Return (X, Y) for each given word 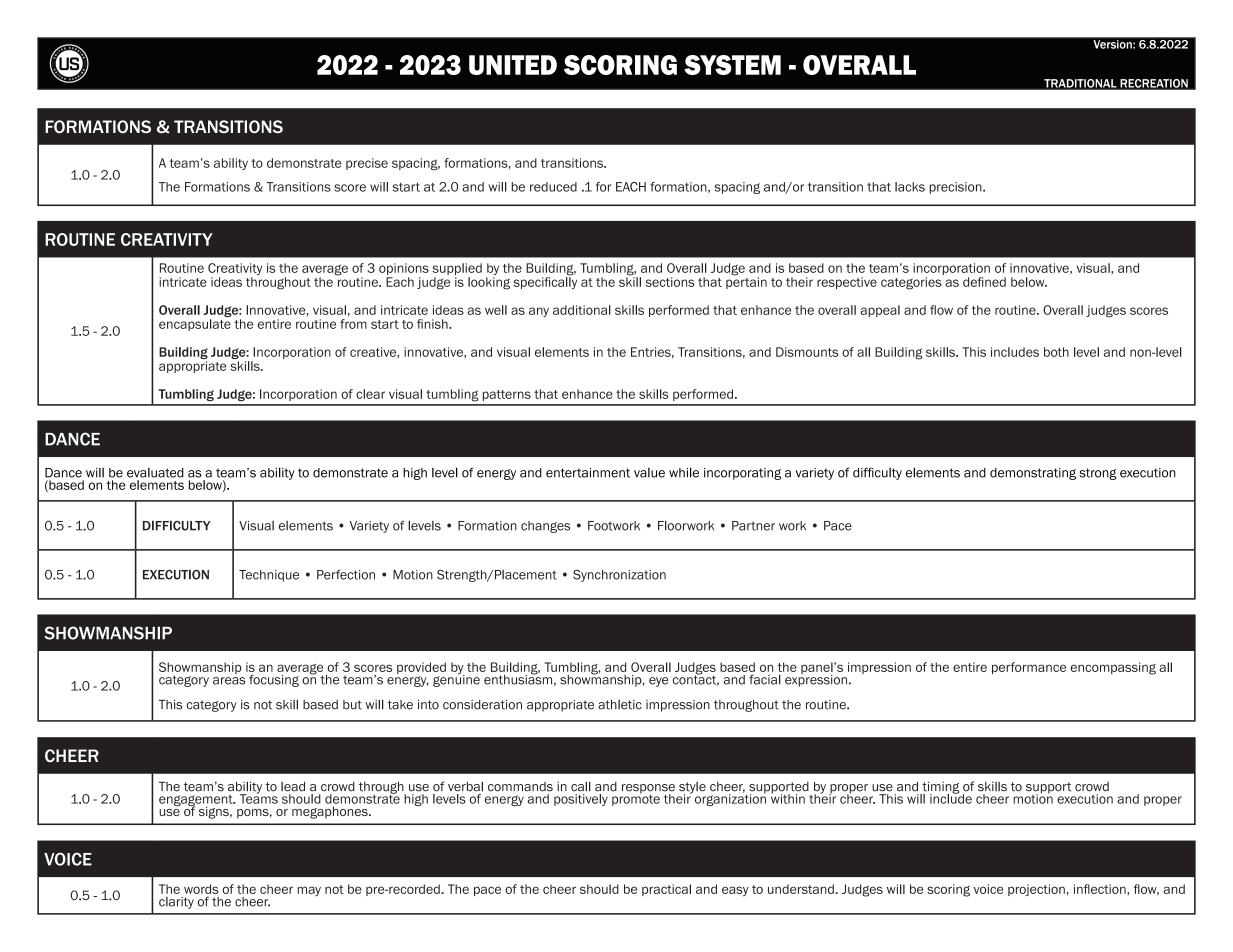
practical (666, 890)
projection (1036, 890)
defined (984, 282)
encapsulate (195, 325)
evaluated (155, 473)
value (649, 473)
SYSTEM (732, 65)
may (309, 891)
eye (658, 682)
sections (670, 282)
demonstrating (1033, 474)
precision (956, 188)
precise (367, 164)
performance (1029, 668)
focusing (274, 680)
